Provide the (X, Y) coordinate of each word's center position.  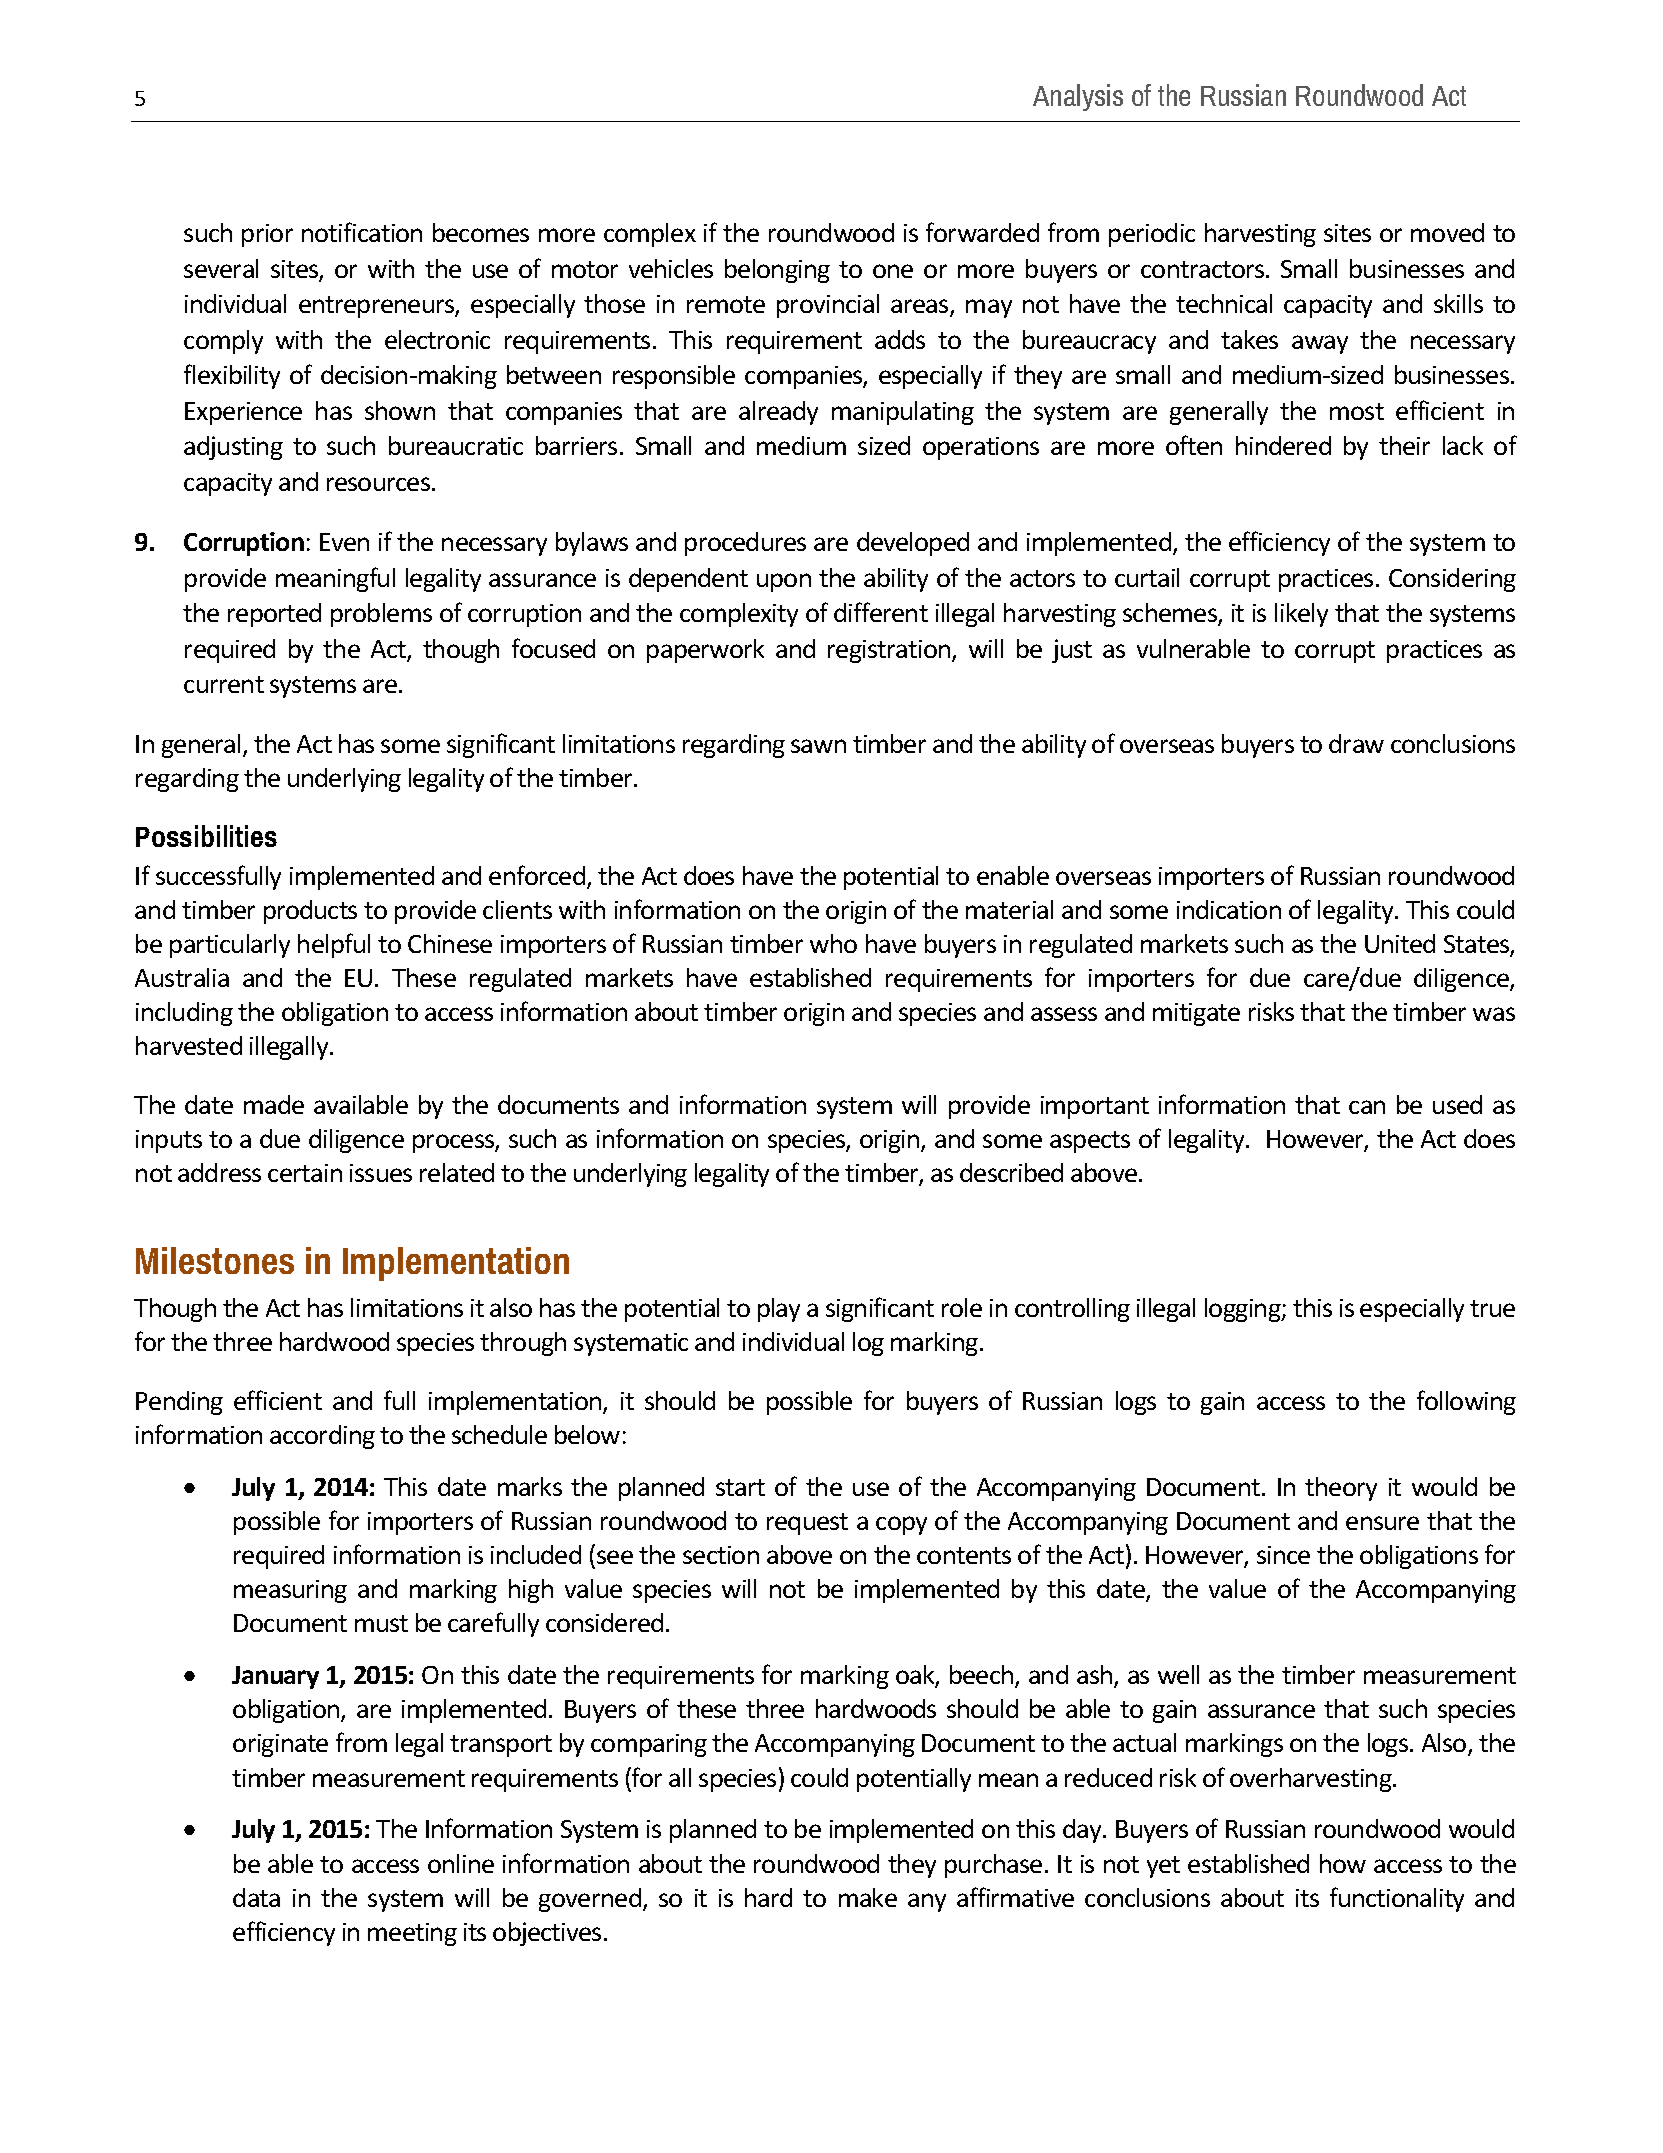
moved (1447, 232)
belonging (777, 271)
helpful (334, 945)
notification (362, 232)
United (1400, 943)
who (833, 943)
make (868, 1897)
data (256, 1897)
